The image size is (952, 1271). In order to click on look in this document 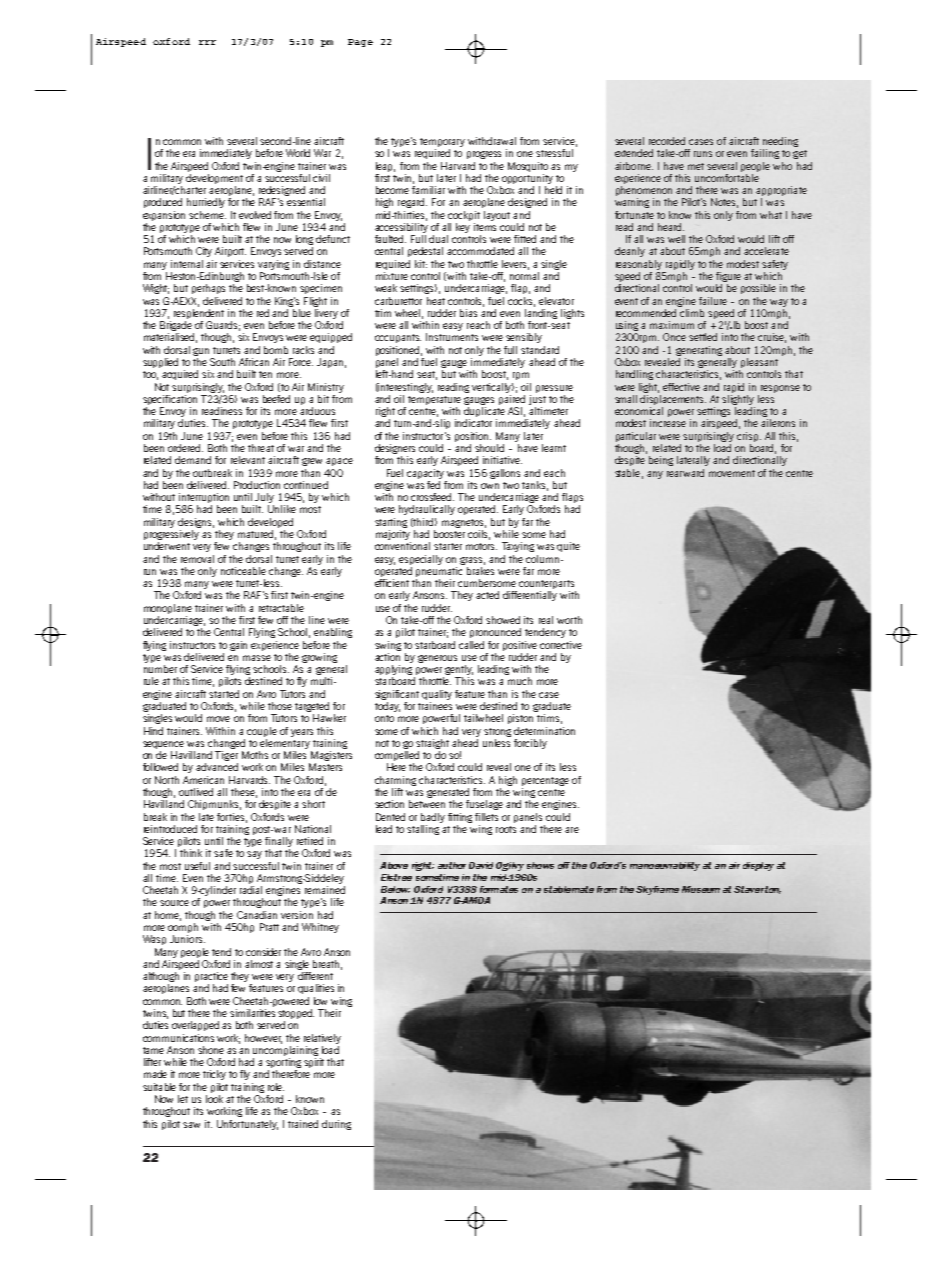, I will do `click(214, 1099)`.
